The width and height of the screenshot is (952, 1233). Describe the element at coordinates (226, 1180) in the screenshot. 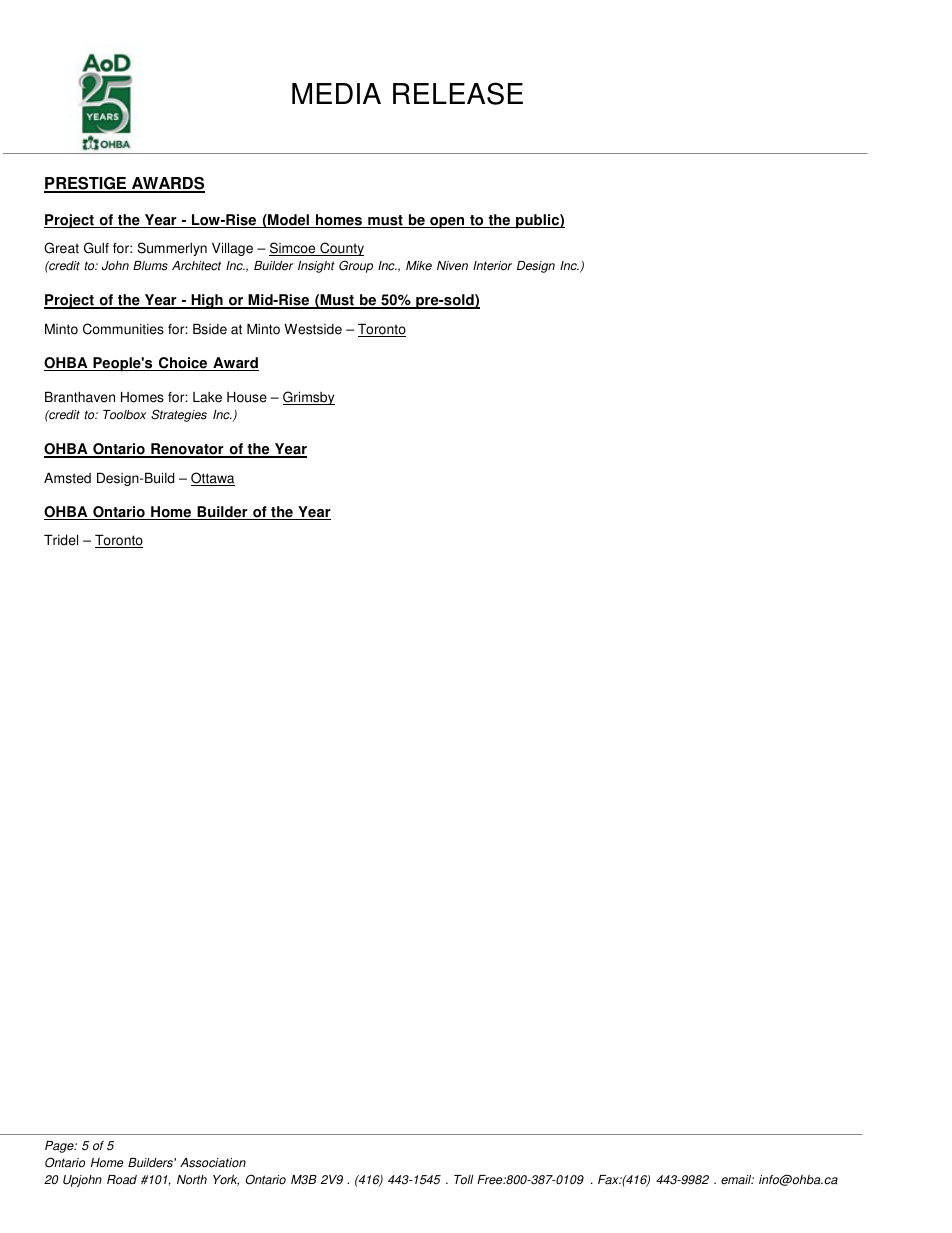

I see `York` at that location.
